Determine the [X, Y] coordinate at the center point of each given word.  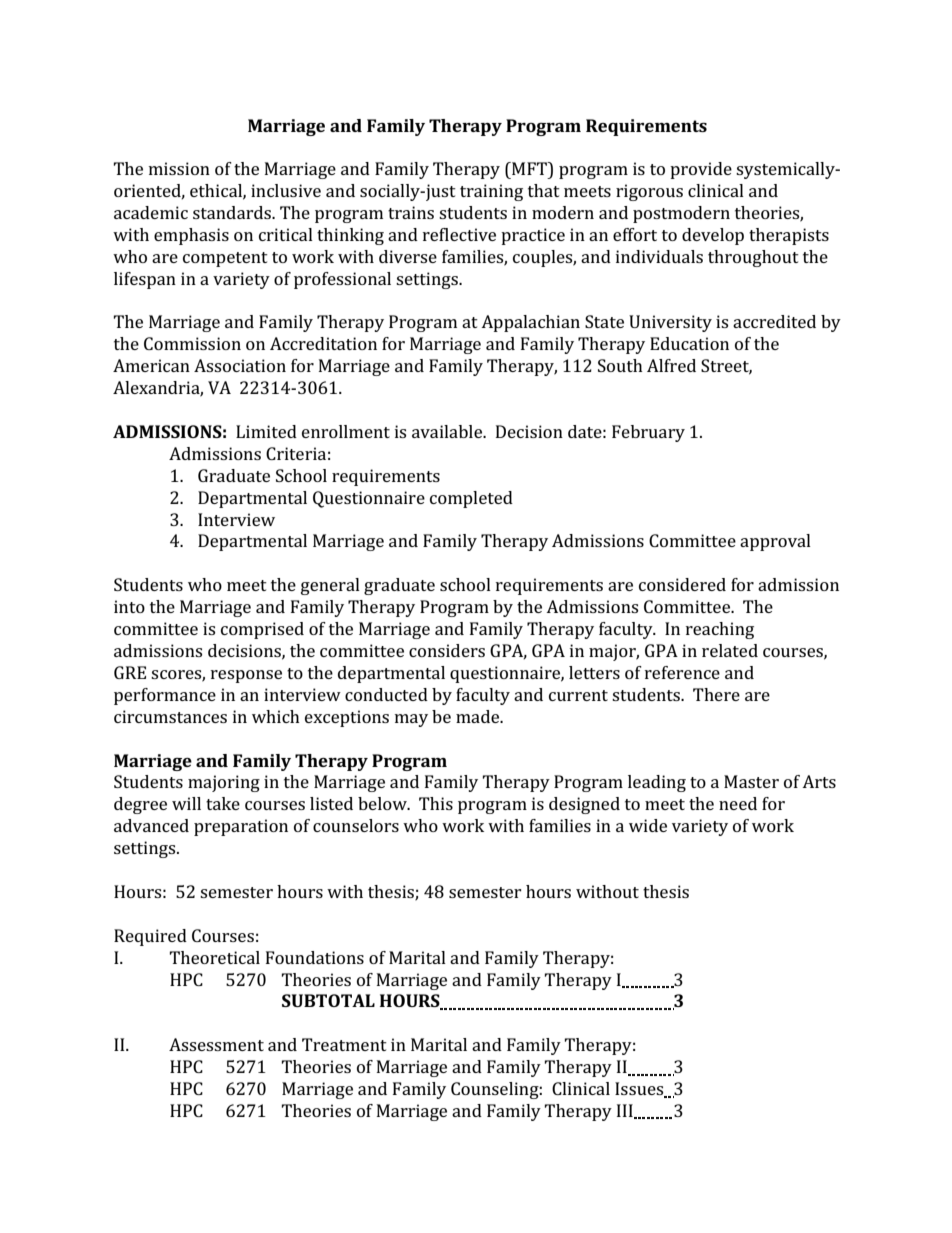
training [491, 192]
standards [233, 212]
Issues [640, 1090]
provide [701, 170]
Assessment [216, 1044]
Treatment [344, 1044]
